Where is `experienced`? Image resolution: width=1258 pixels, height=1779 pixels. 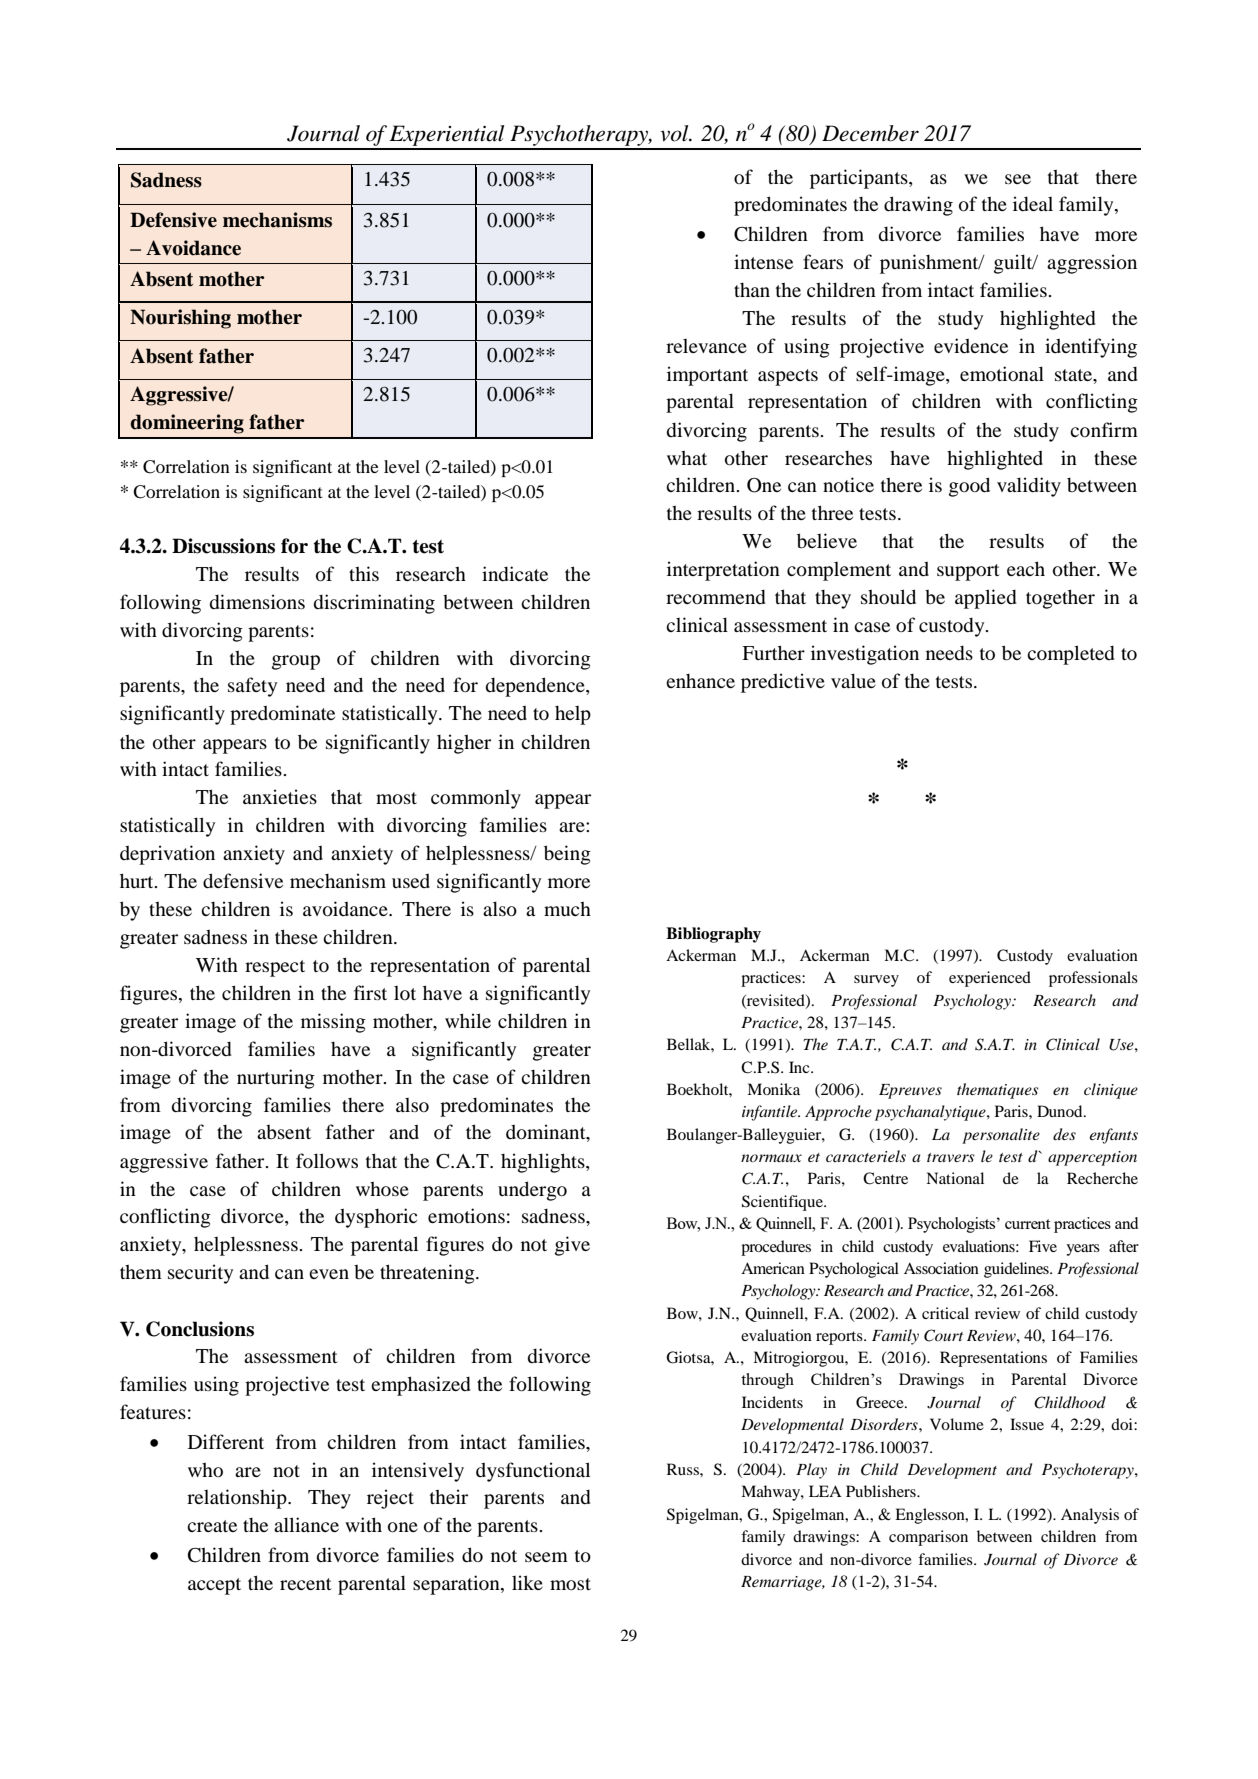
experienced is located at coordinates (990, 979).
